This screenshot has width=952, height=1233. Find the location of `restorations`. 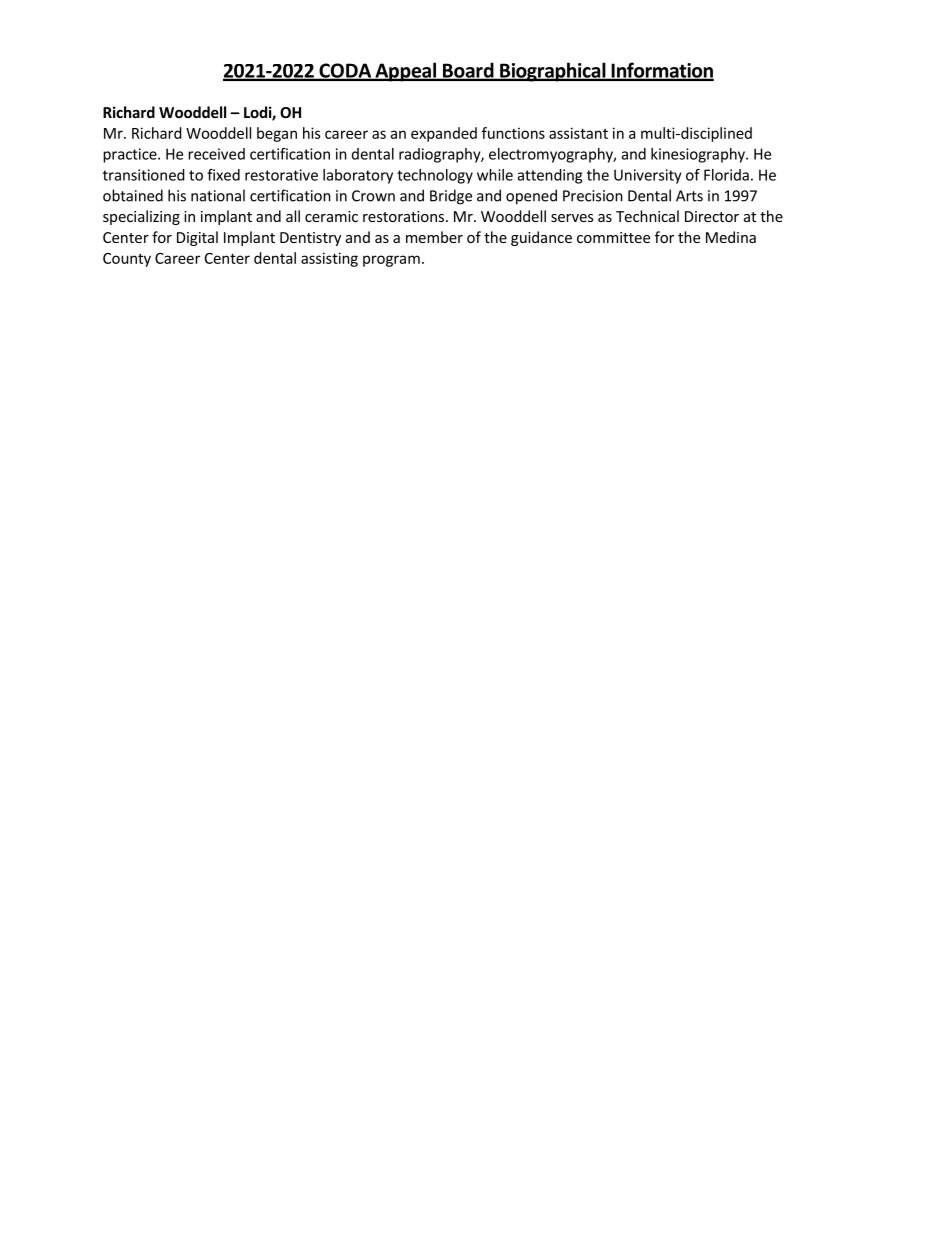

restorations is located at coordinates (403, 216).
